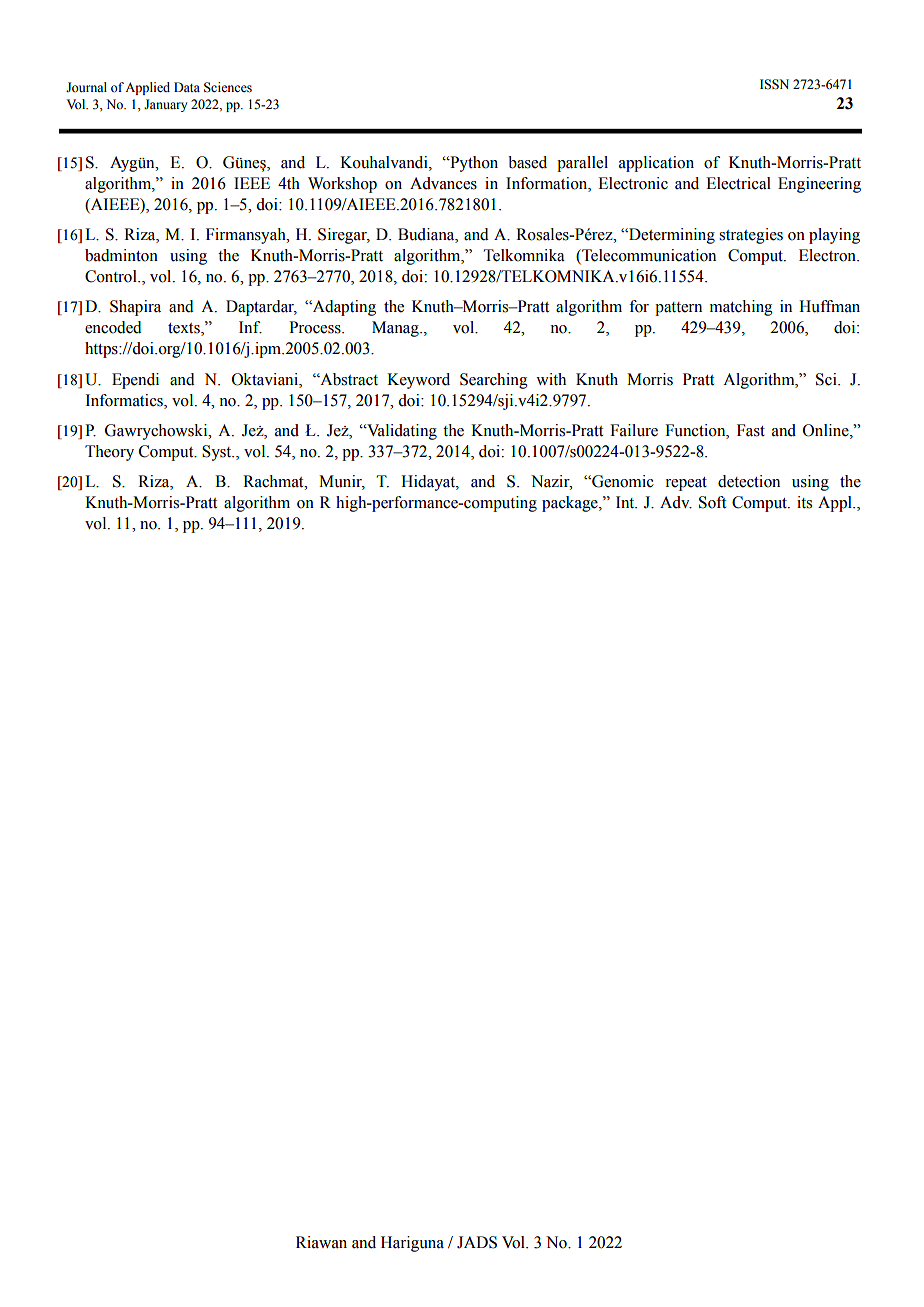  What do you see at coordinates (343, 308) in the screenshot?
I see `Adapting` at bounding box center [343, 308].
